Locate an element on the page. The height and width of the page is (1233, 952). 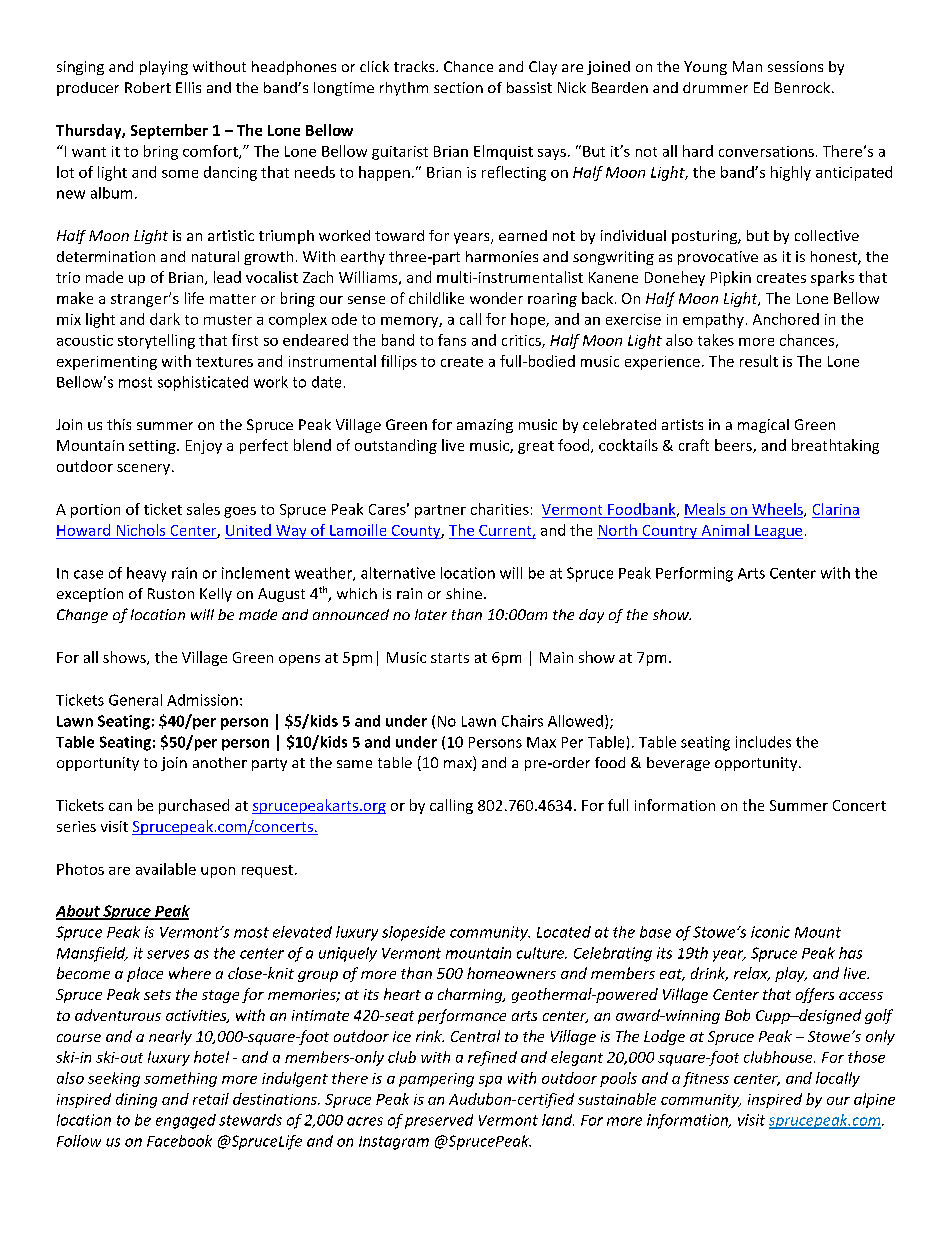
Located is located at coordinates (564, 932).
